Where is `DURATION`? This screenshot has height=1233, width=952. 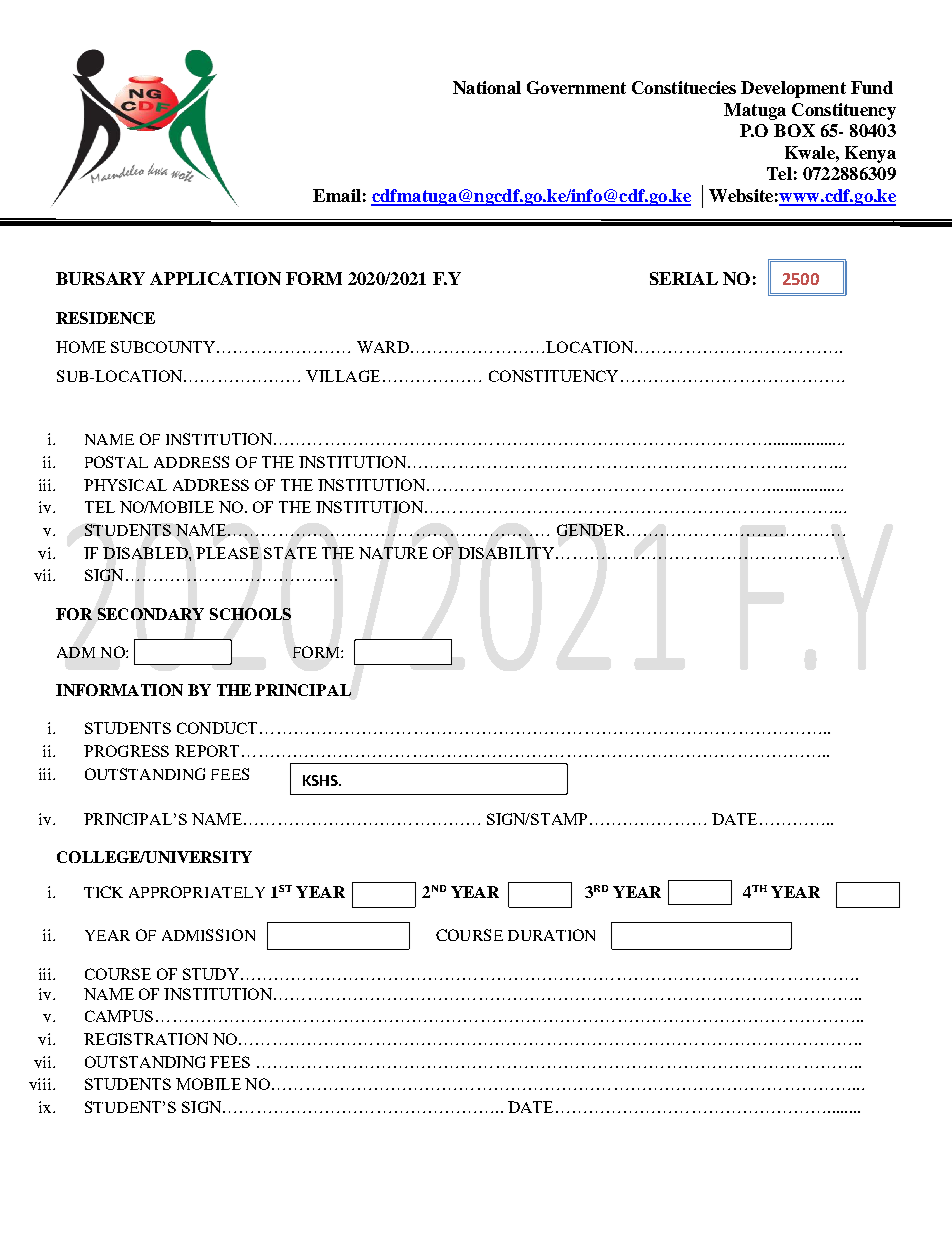
DURATION is located at coordinates (551, 935).
